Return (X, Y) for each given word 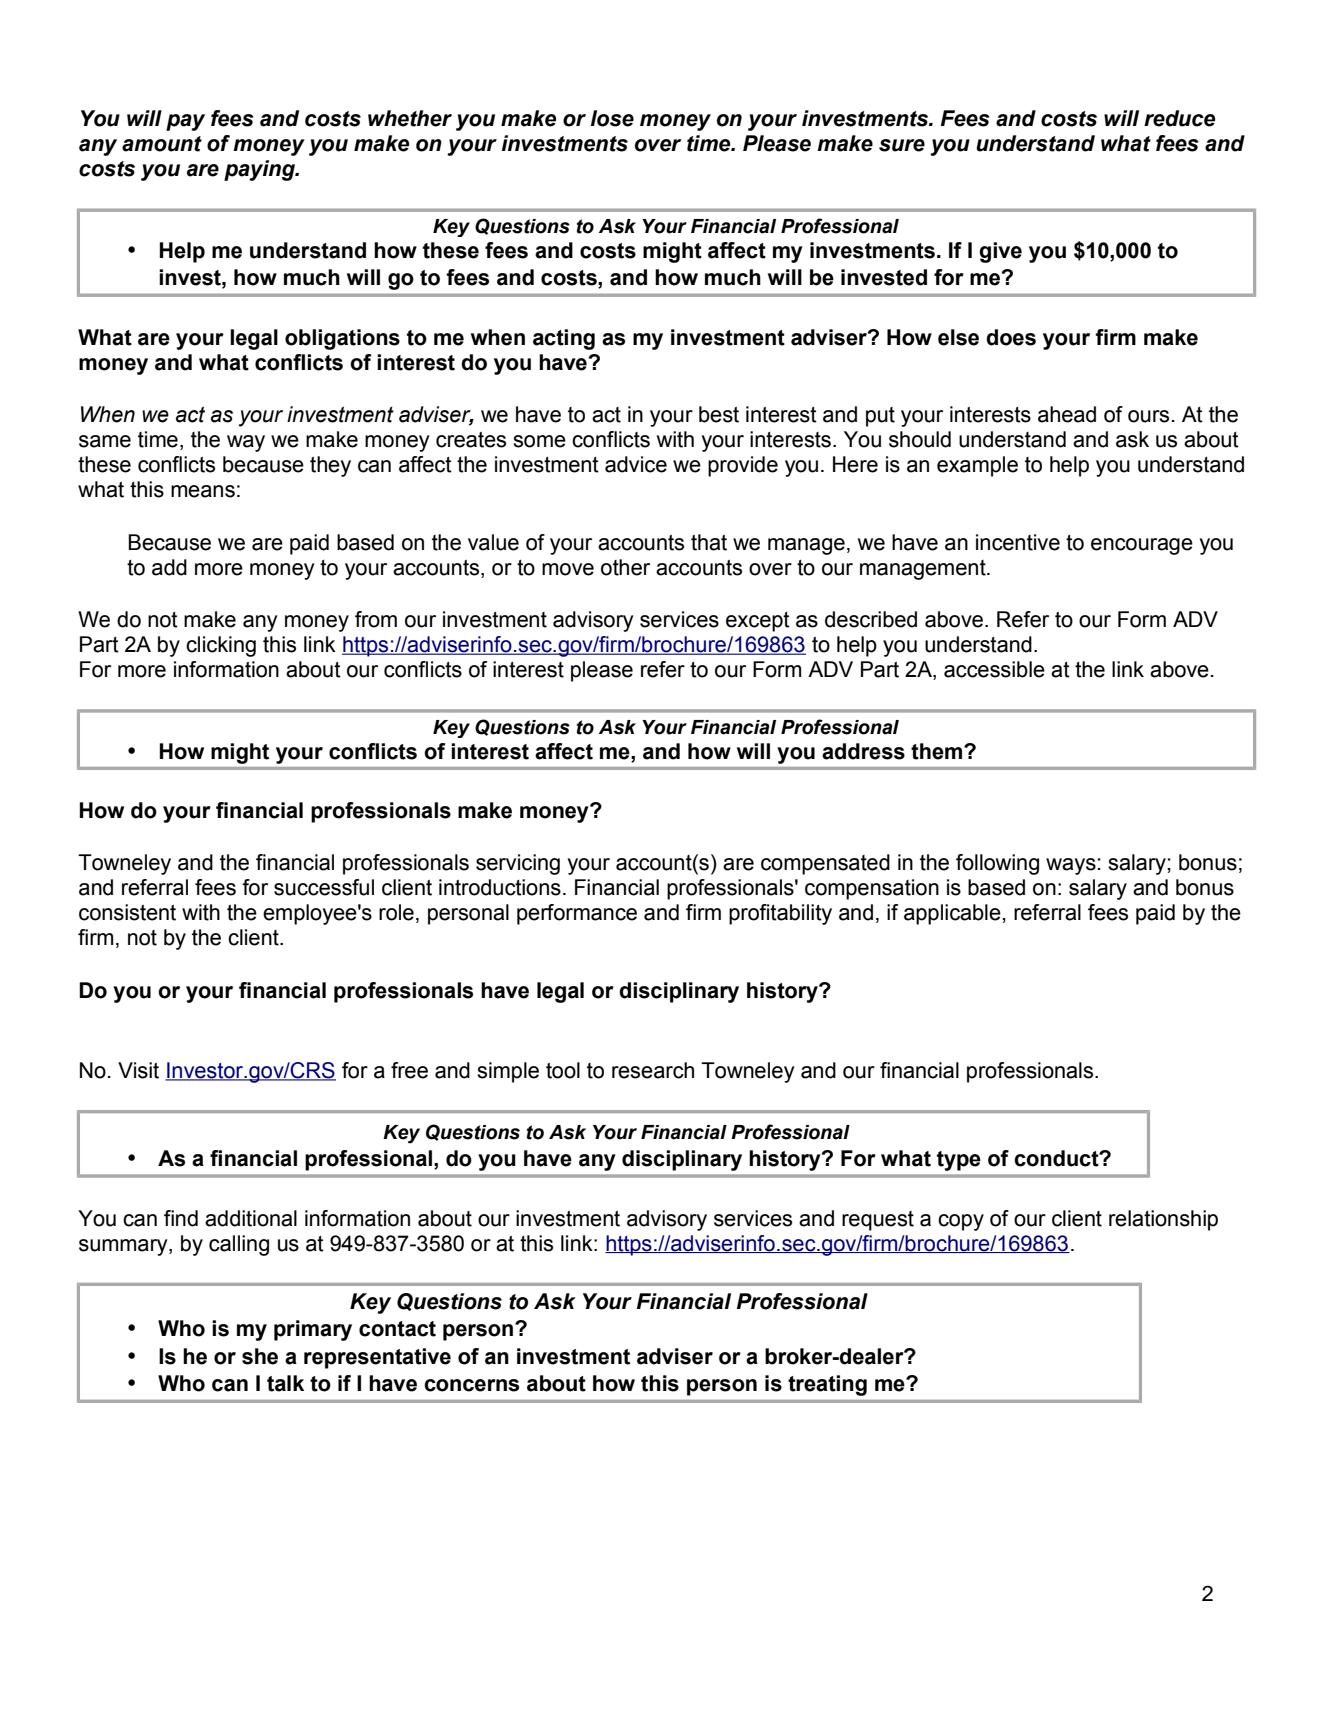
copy (961, 1222)
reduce (1179, 118)
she (260, 1356)
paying (260, 170)
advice (636, 464)
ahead (1067, 414)
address (863, 751)
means (203, 491)
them (938, 751)
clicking (221, 646)
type (959, 1161)
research (653, 1070)
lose (612, 118)
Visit (138, 1070)
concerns (471, 1385)
